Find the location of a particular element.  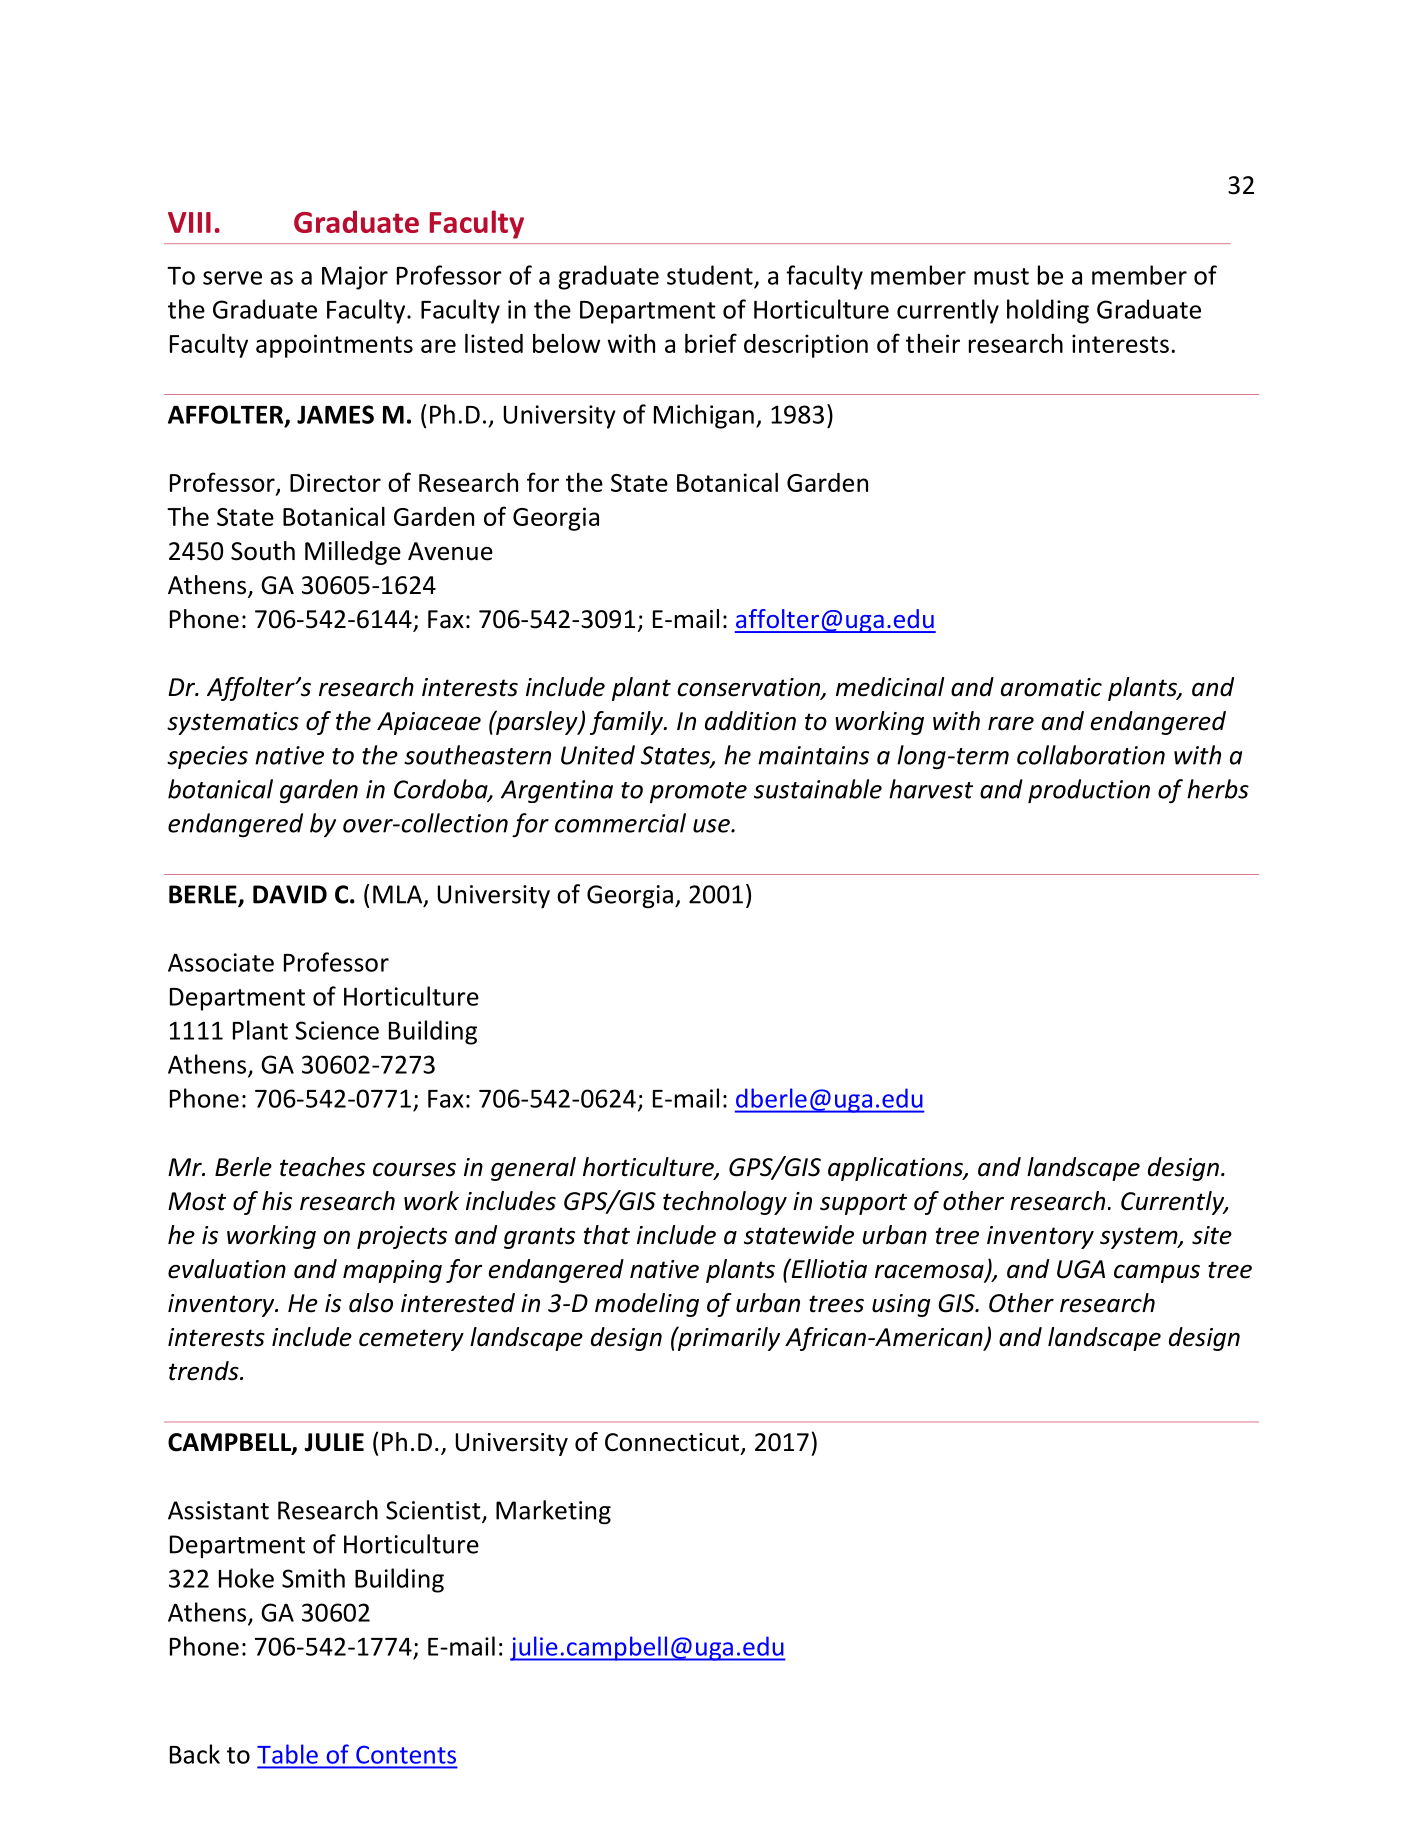

holding is located at coordinates (1048, 311).
